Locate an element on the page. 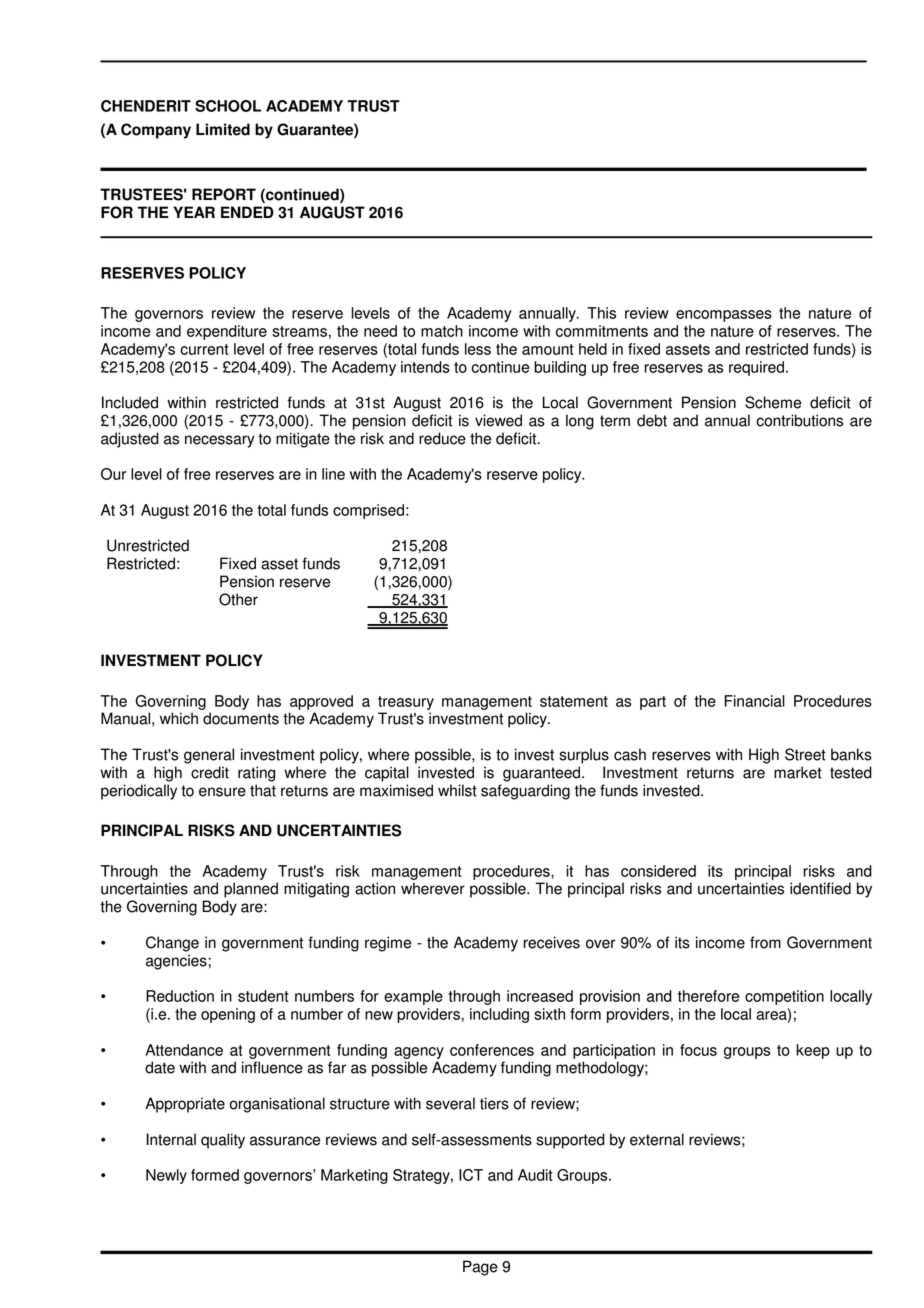 The height and width of the page is (1308, 924). Scheme is located at coordinates (773, 402).
